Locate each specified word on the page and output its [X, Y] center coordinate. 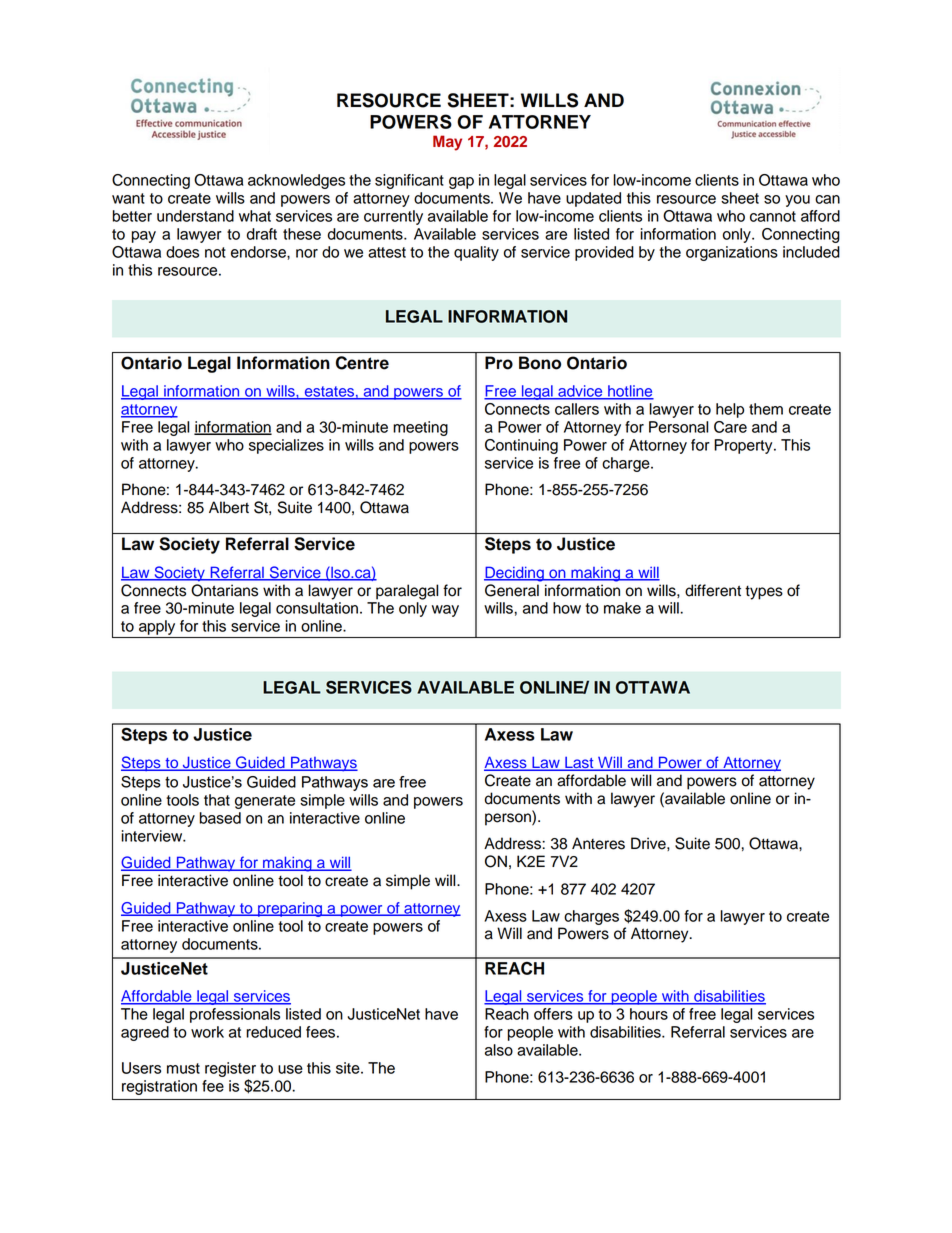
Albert [229, 507]
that [217, 800]
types [764, 593]
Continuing [521, 446]
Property [744, 446]
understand [195, 216]
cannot [773, 216]
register [230, 1069]
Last [579, 763]
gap [461, 183]
